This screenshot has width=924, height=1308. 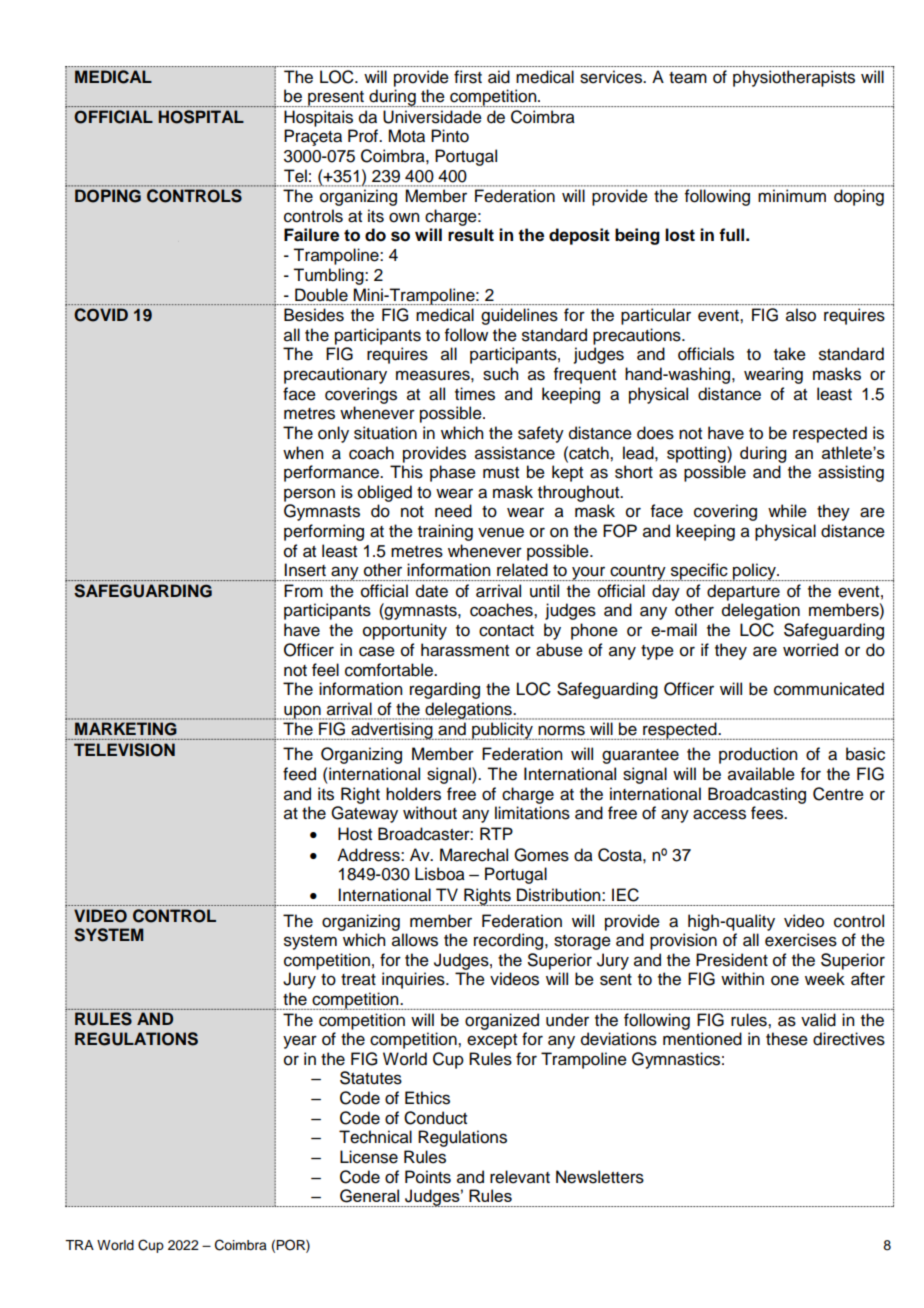 I want to click on HOSPITAL, so click(x=201, y=117).
